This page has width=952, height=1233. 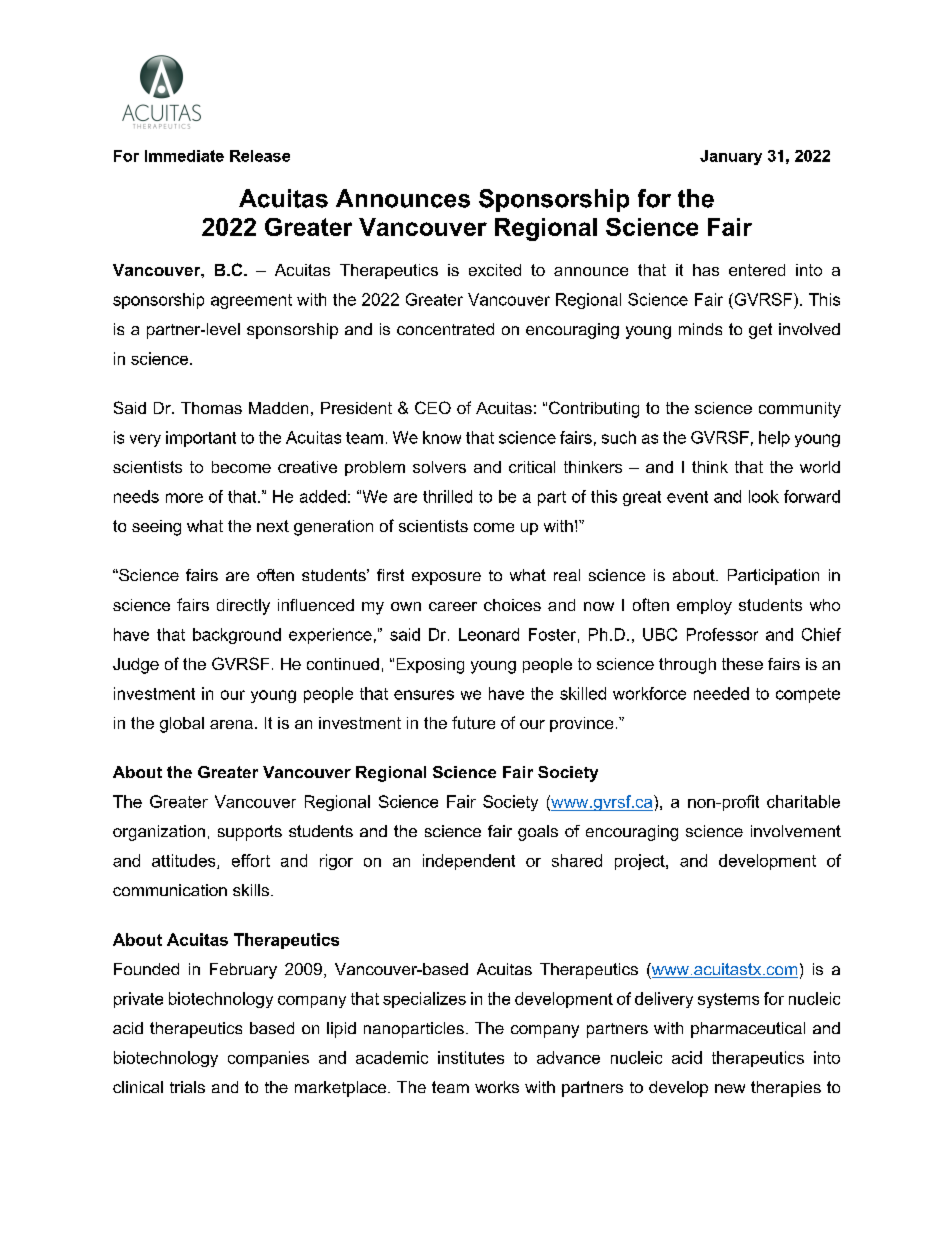 What do you see at coordinates (495, 270) in the page?
I see `excited` at bounding box center [495, 270].
